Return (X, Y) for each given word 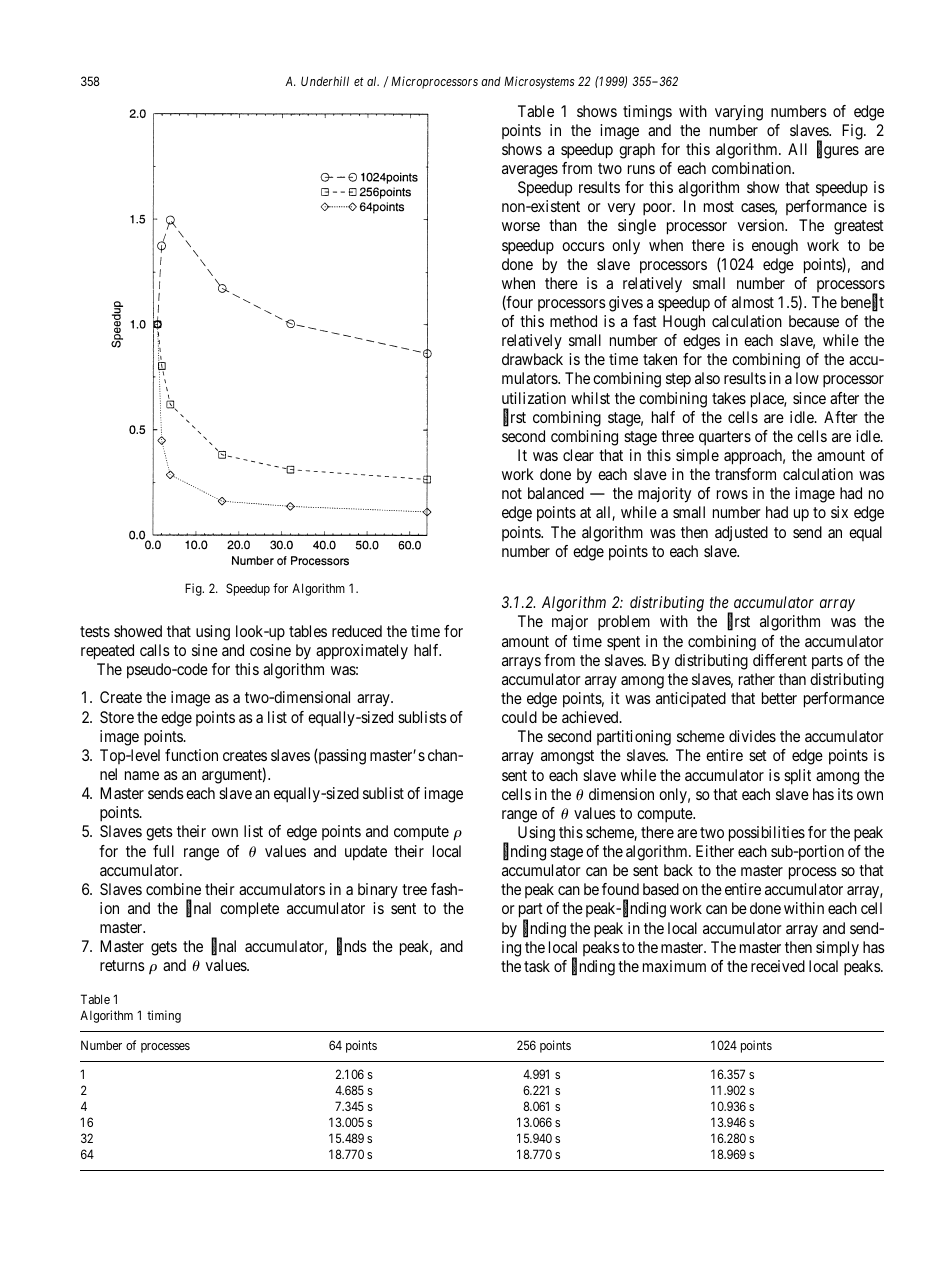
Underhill (325, 81)
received (778, 966)
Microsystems (539, 82)
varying (739, 113)
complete (249, 910)
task (537, 966)
